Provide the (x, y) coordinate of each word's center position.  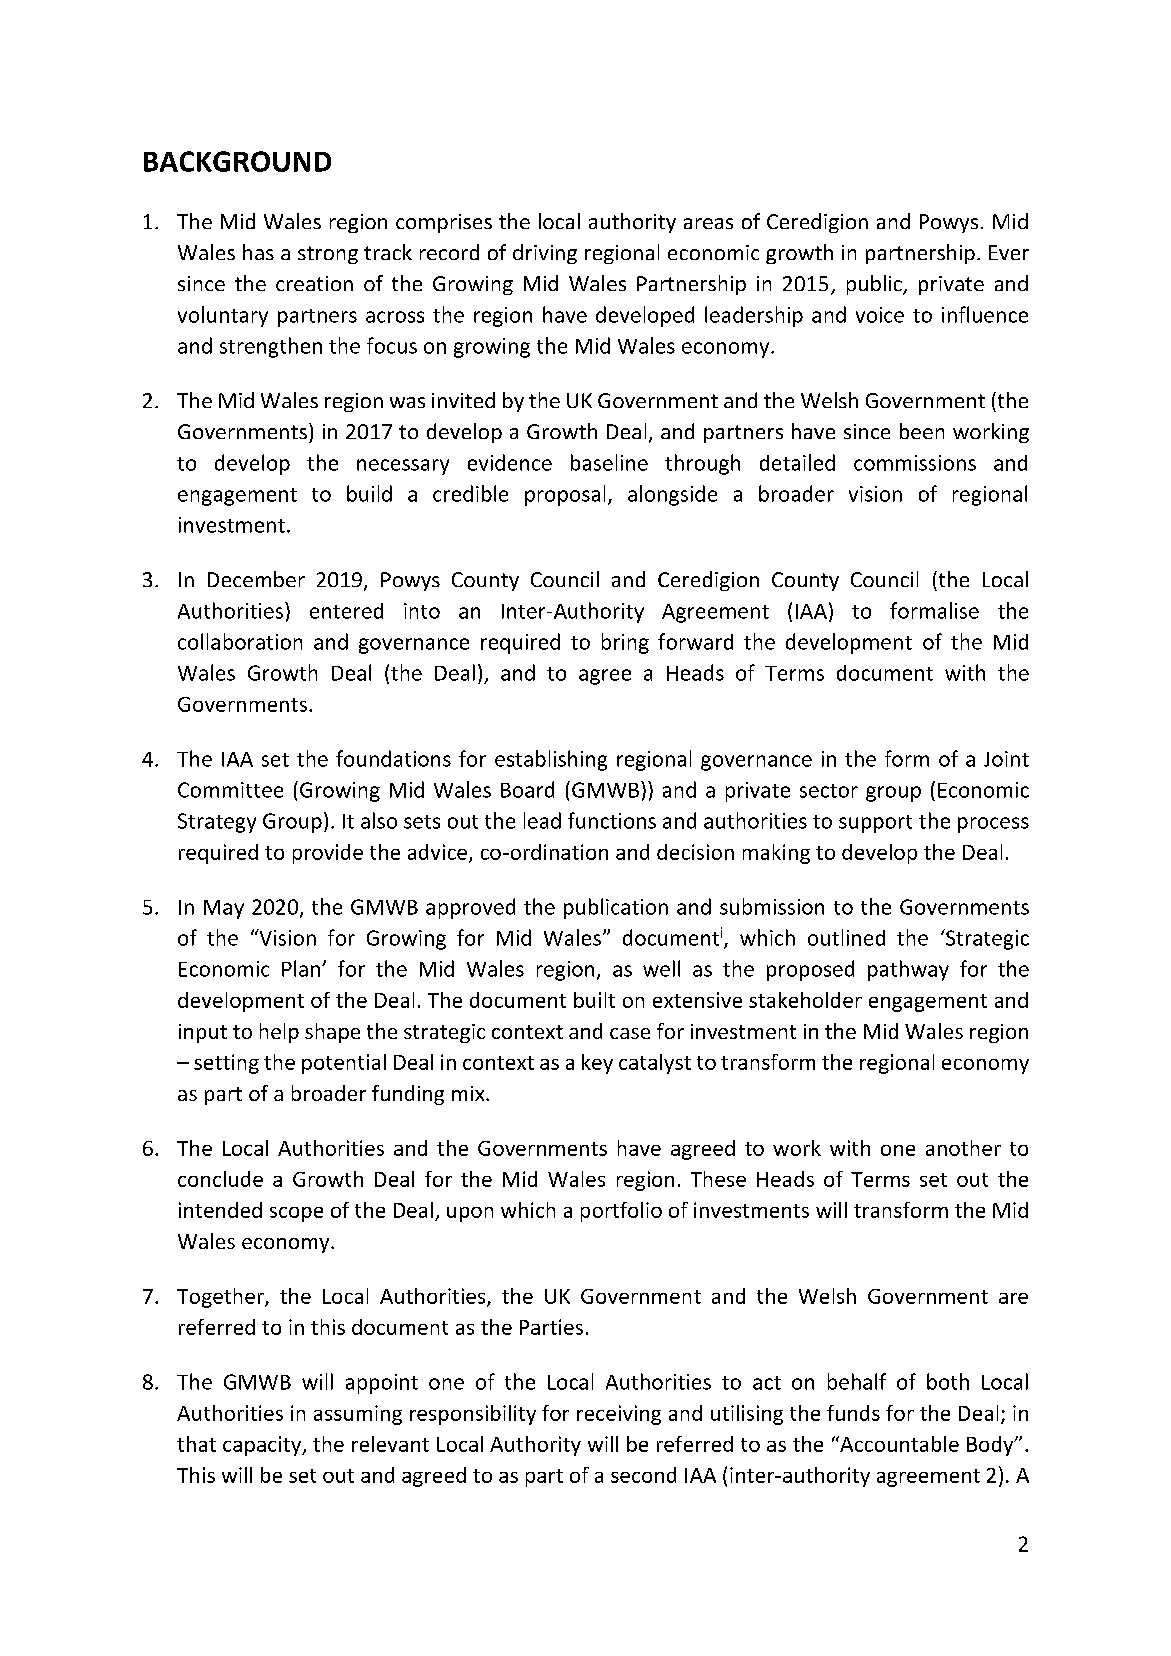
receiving (619, 1415)
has (258, 252)
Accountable (898, 1444)
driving (545, 254)
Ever (1009, 252)
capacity (263, 1446)
